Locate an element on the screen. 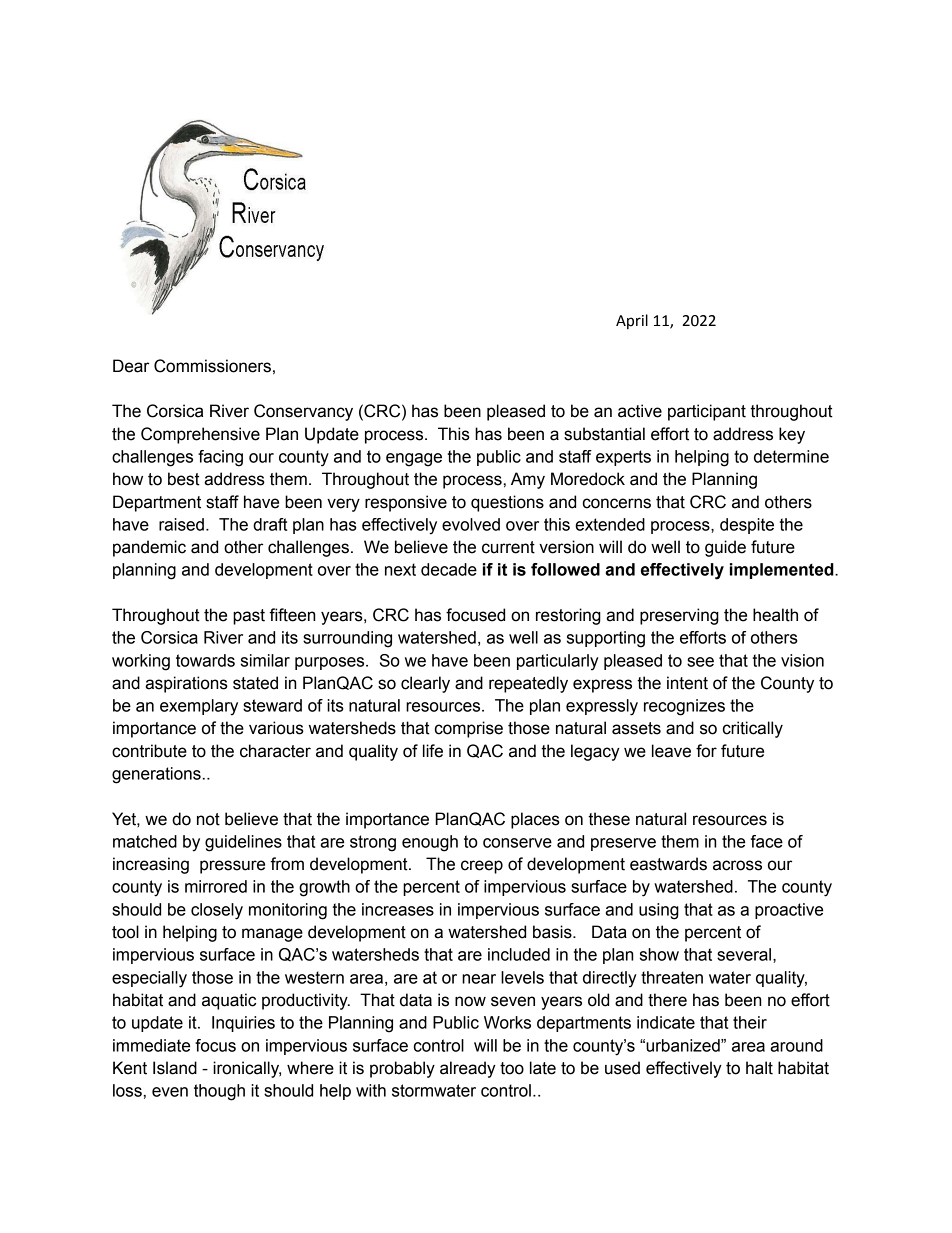 This screenshot has height=1233, width=952. Commissioners is located at coordinates (212, 366).
